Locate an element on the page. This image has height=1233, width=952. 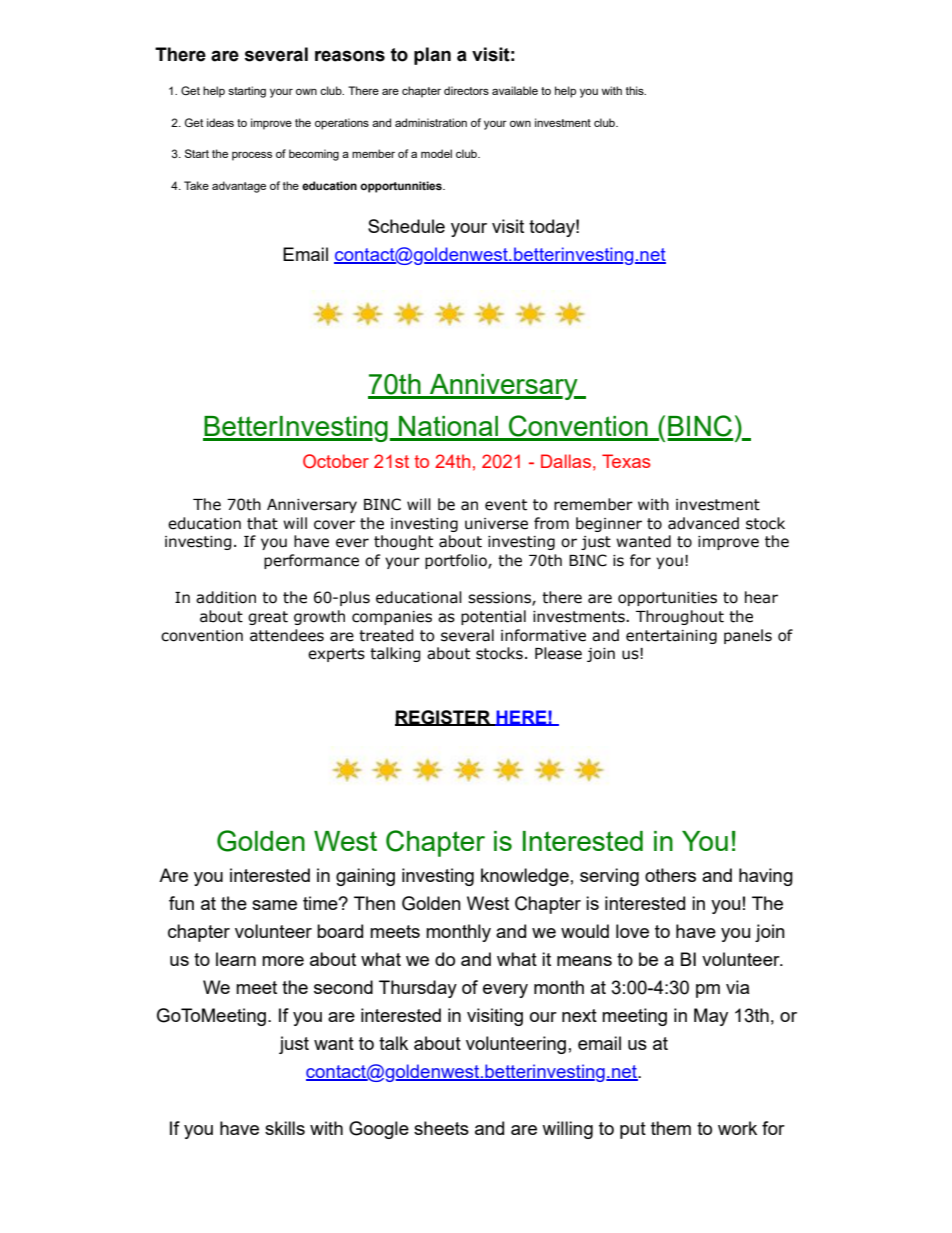
sheets is located at coordinates (441, 1128).
